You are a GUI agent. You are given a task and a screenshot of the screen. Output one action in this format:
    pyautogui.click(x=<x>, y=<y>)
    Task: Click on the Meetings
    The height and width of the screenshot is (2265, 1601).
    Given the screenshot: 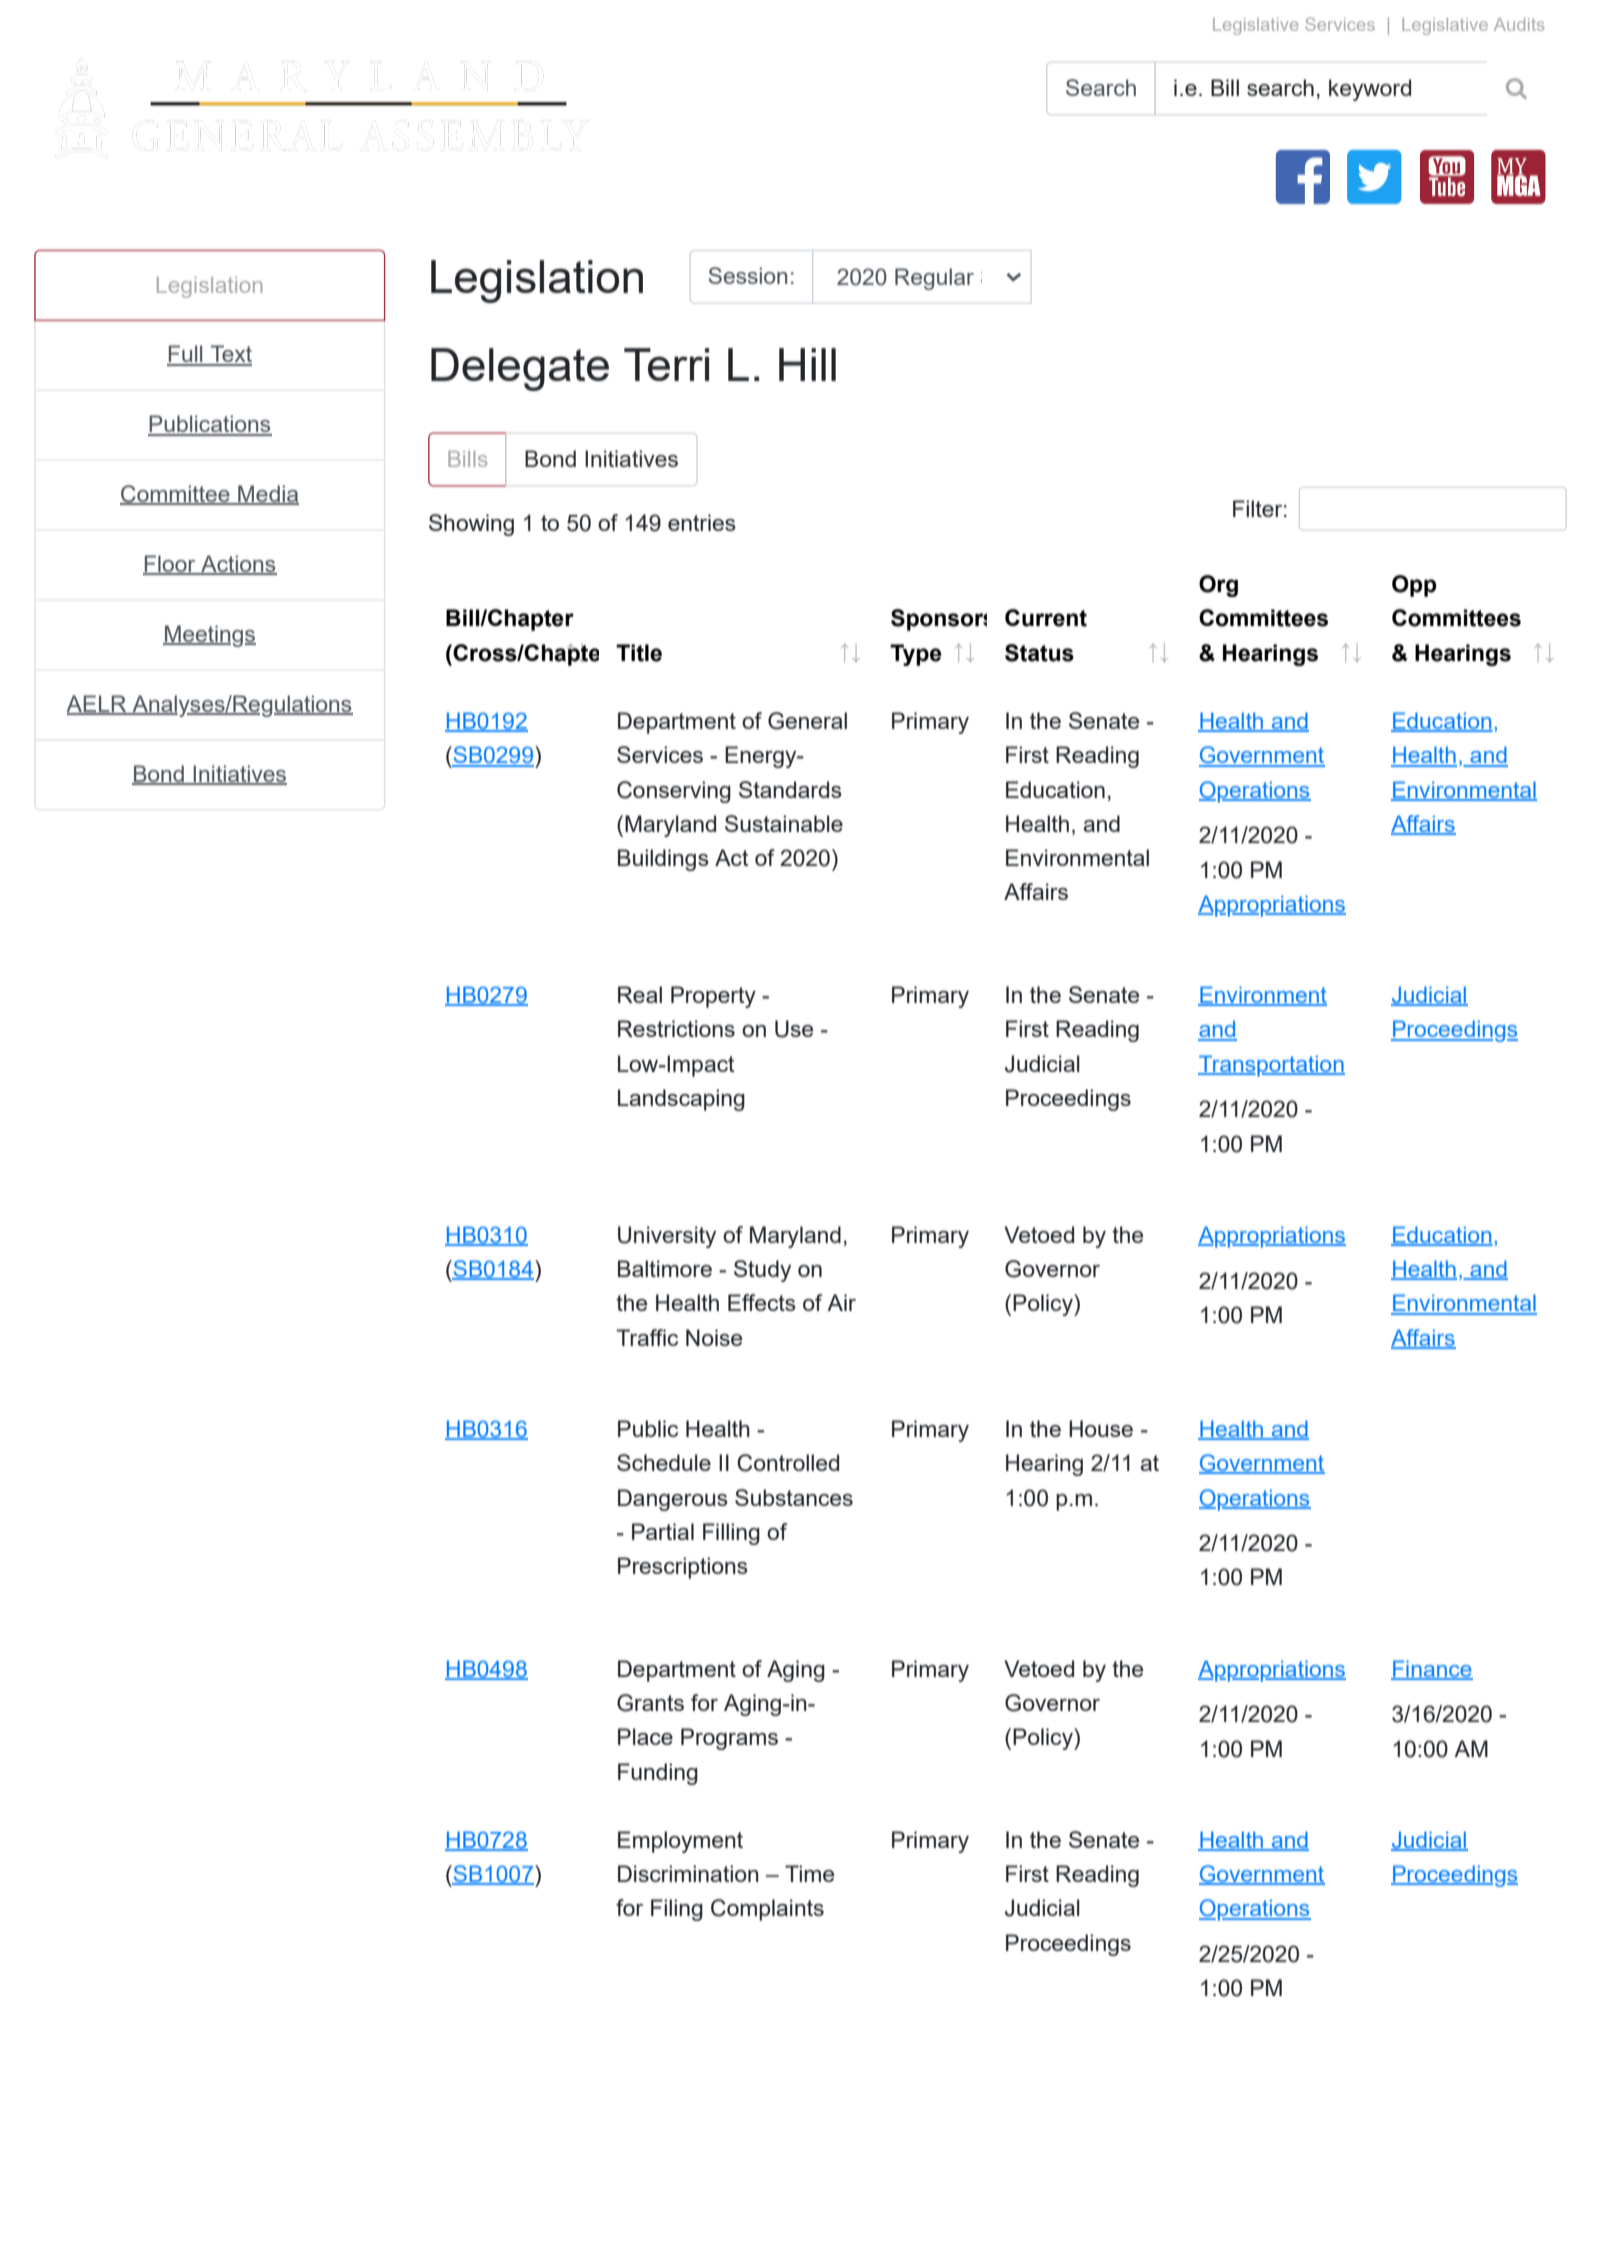 What is the action you would take?
    pyautogui.click(x=209, y=636)
